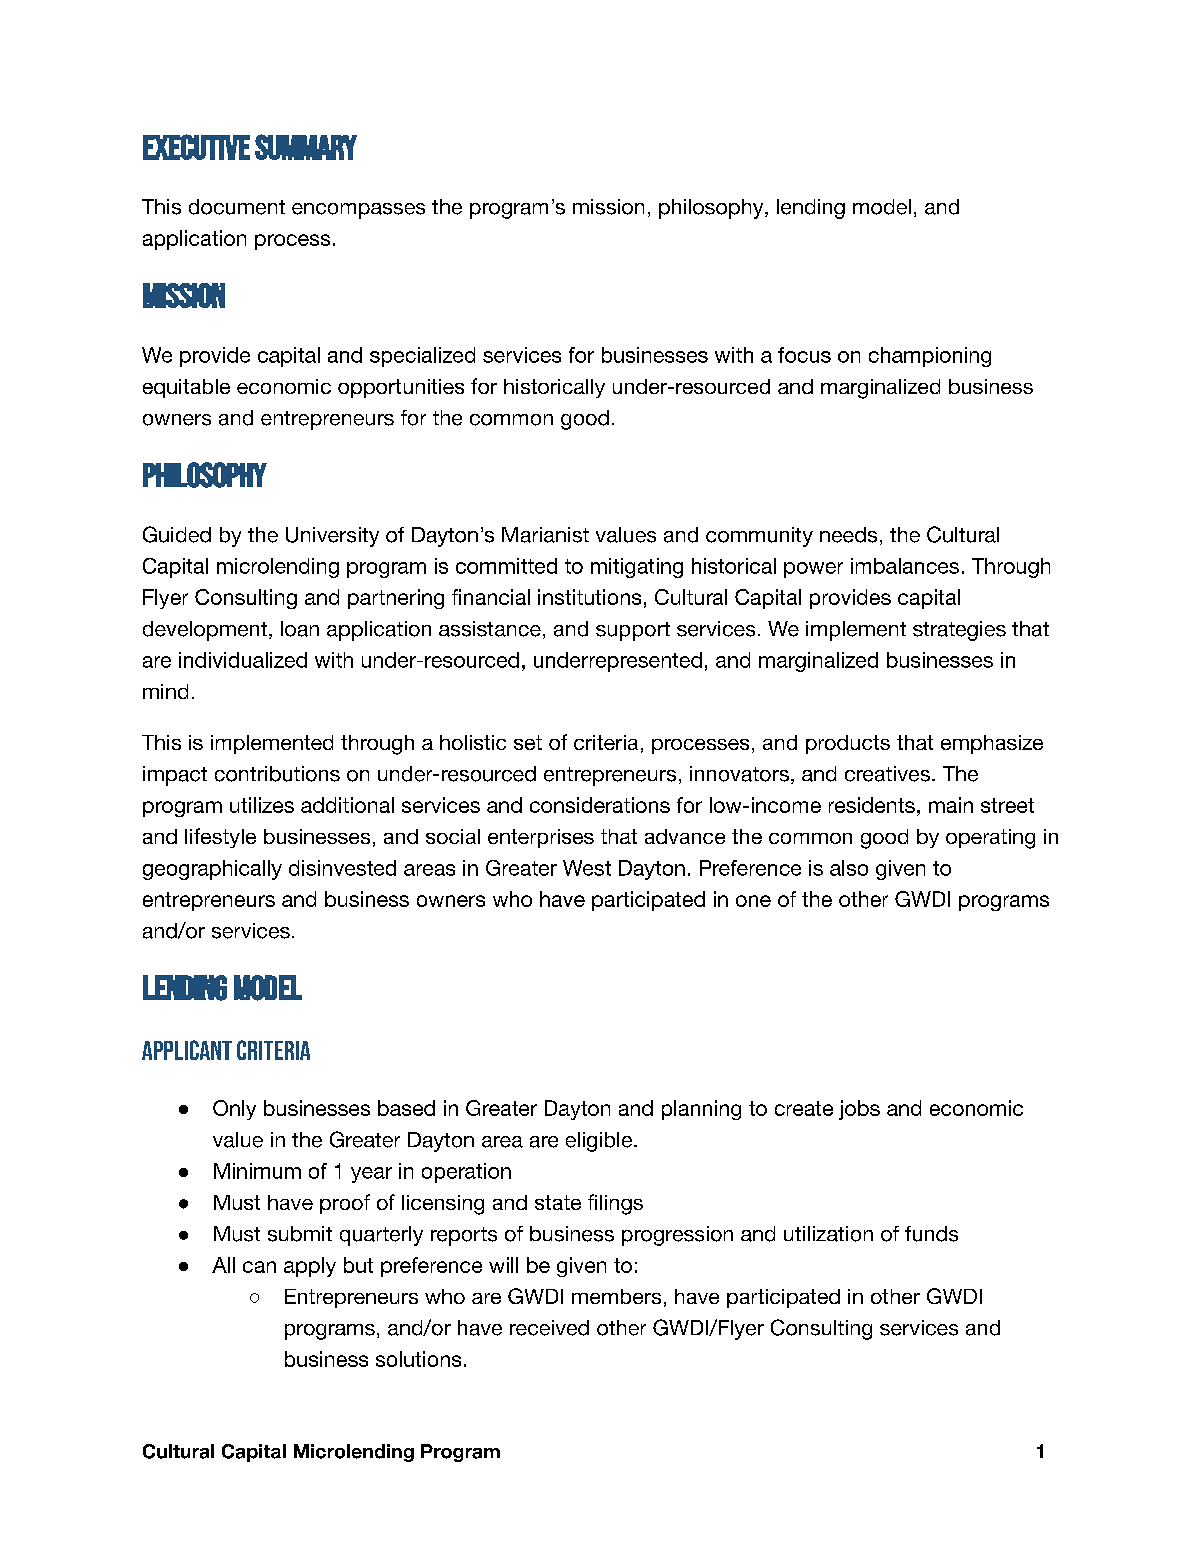 The height and width of the image is (1558, 1204). I want to click on also, so click(849, 868).
